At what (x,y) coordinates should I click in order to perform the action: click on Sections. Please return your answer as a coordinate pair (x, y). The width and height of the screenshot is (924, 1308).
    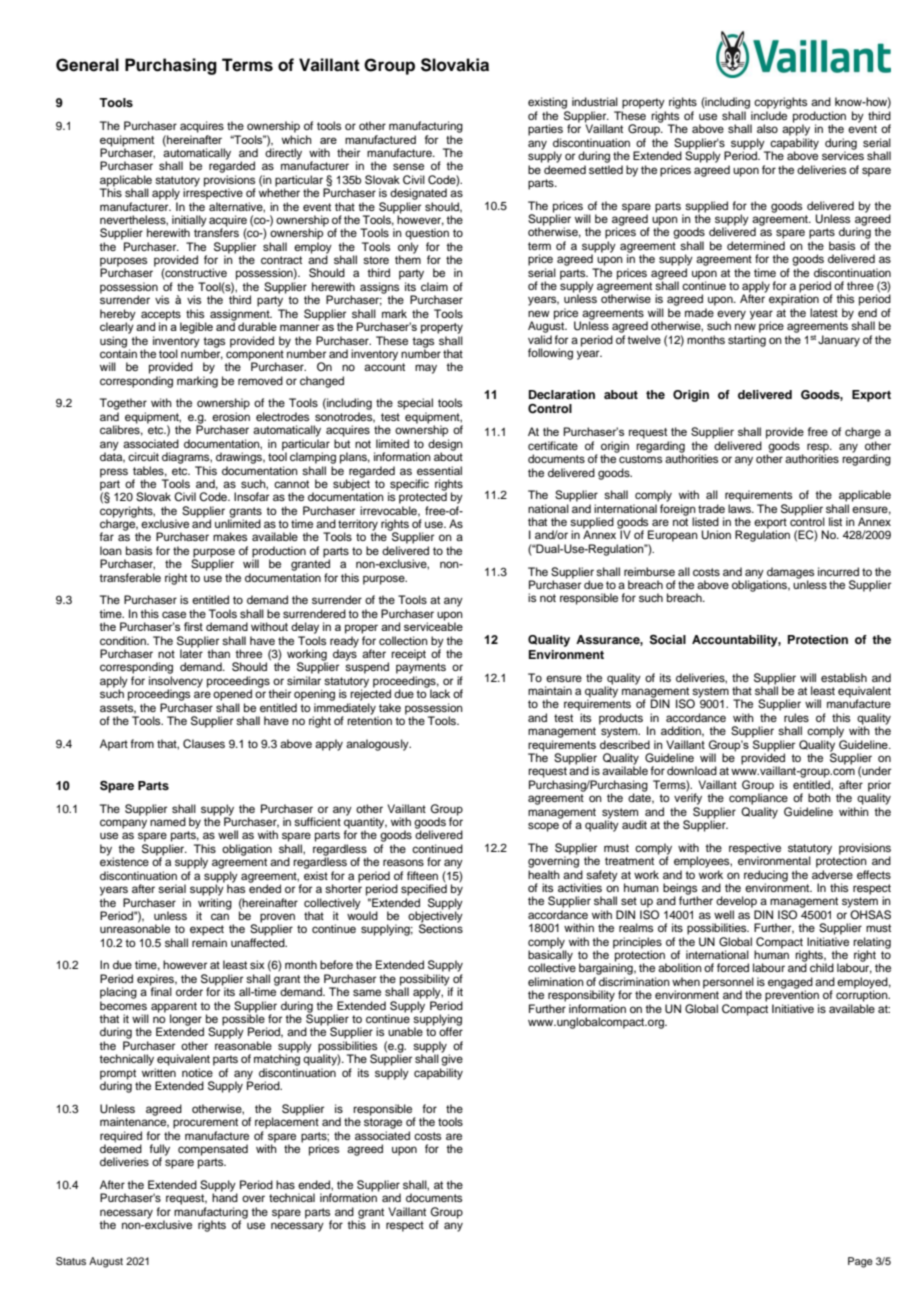
    Looking at the image, I should click on (441, 928).
